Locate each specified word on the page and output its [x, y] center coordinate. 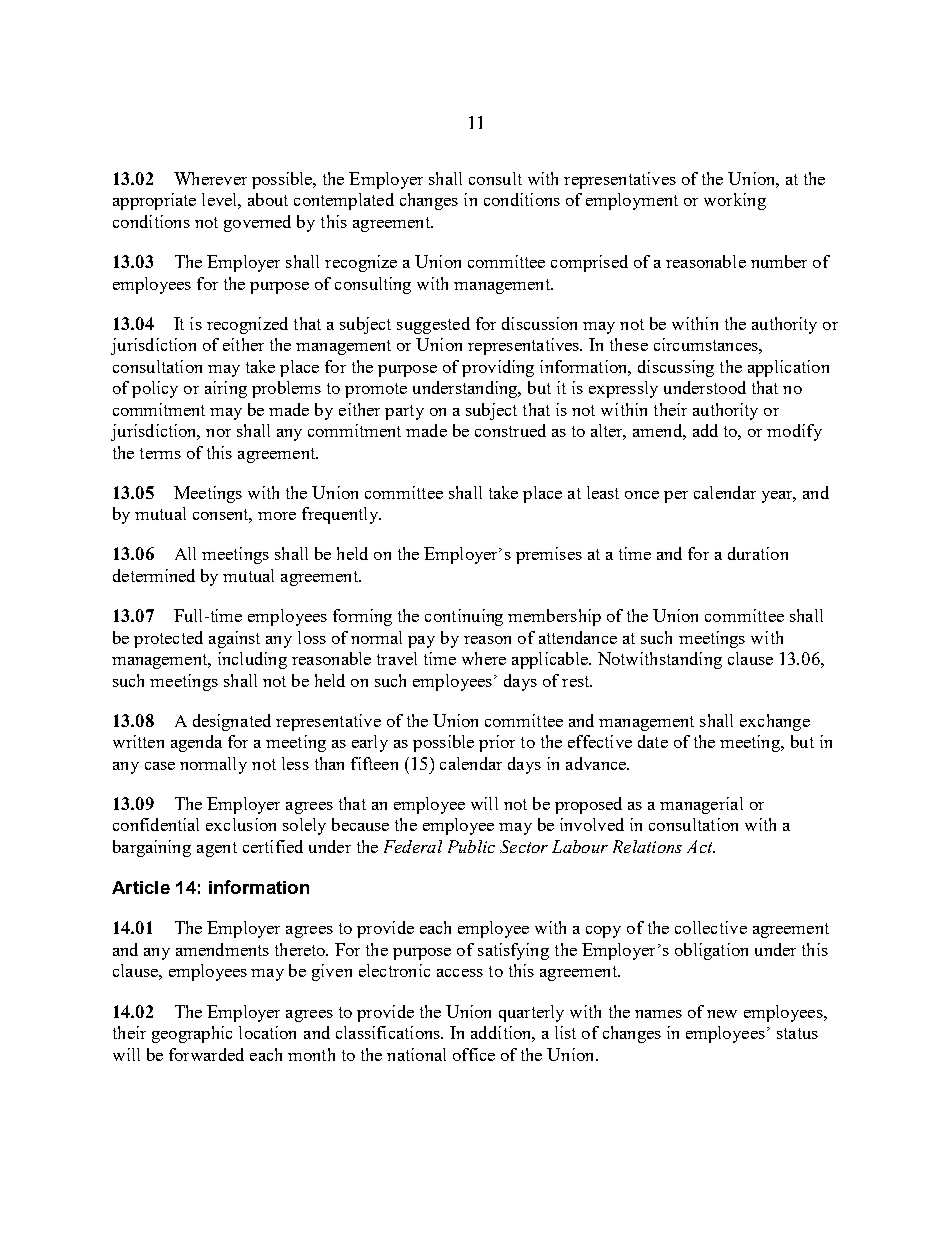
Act [701, 846]
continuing [464, 617]
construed [510, 430]
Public [471, 846]
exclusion [241, 824]
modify [794, 432]
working [735, 201]
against [234, 639]
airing [226, 389]
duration [758, 553]
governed [257, 223]
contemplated [344, 201]
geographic [192, 1034]
